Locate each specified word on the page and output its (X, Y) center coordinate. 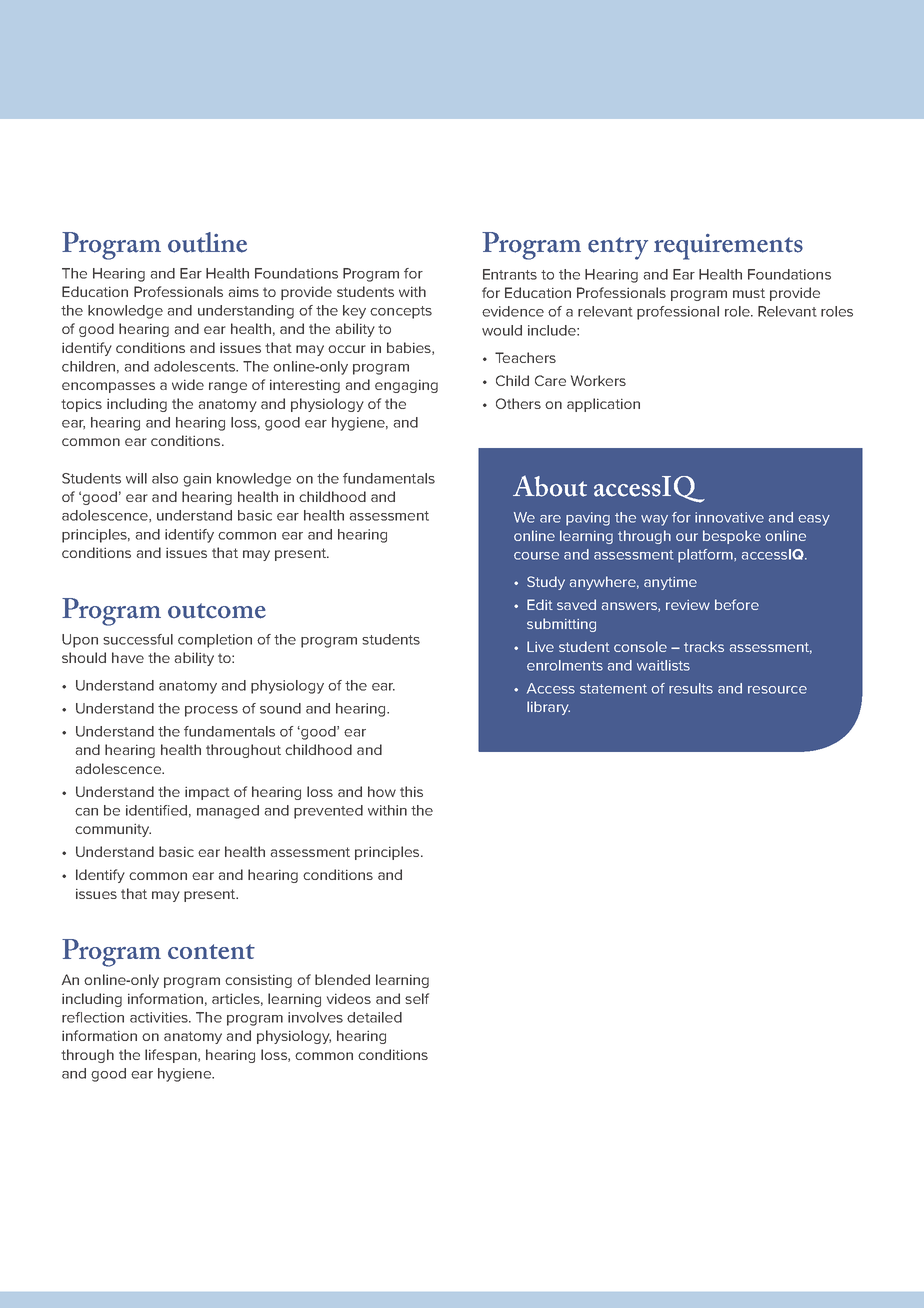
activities (160, 1017)
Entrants (510, 274)
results (691, 688)
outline (207, 242)
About (550, 486)
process (211, 711)
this (411, 791)
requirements (728, 247)
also (165, 478)
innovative (729, 517)
